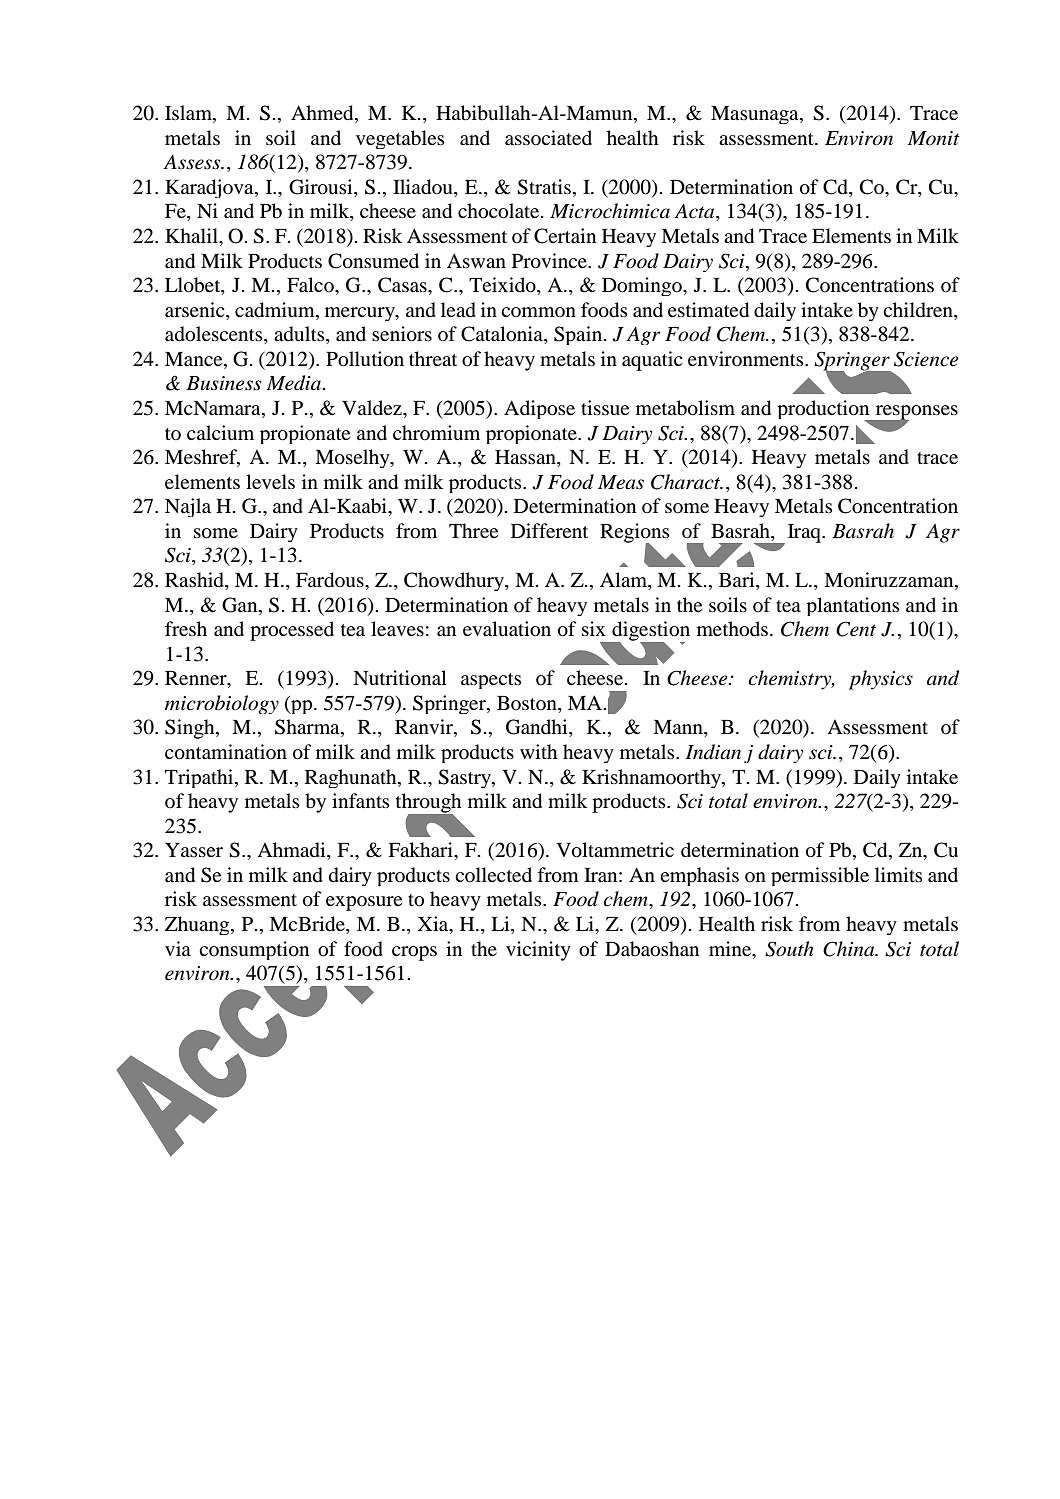 The image size is (1060, 1499). Describe the element at coordinates (548, 137) in the image. I see `associated` at that location.
